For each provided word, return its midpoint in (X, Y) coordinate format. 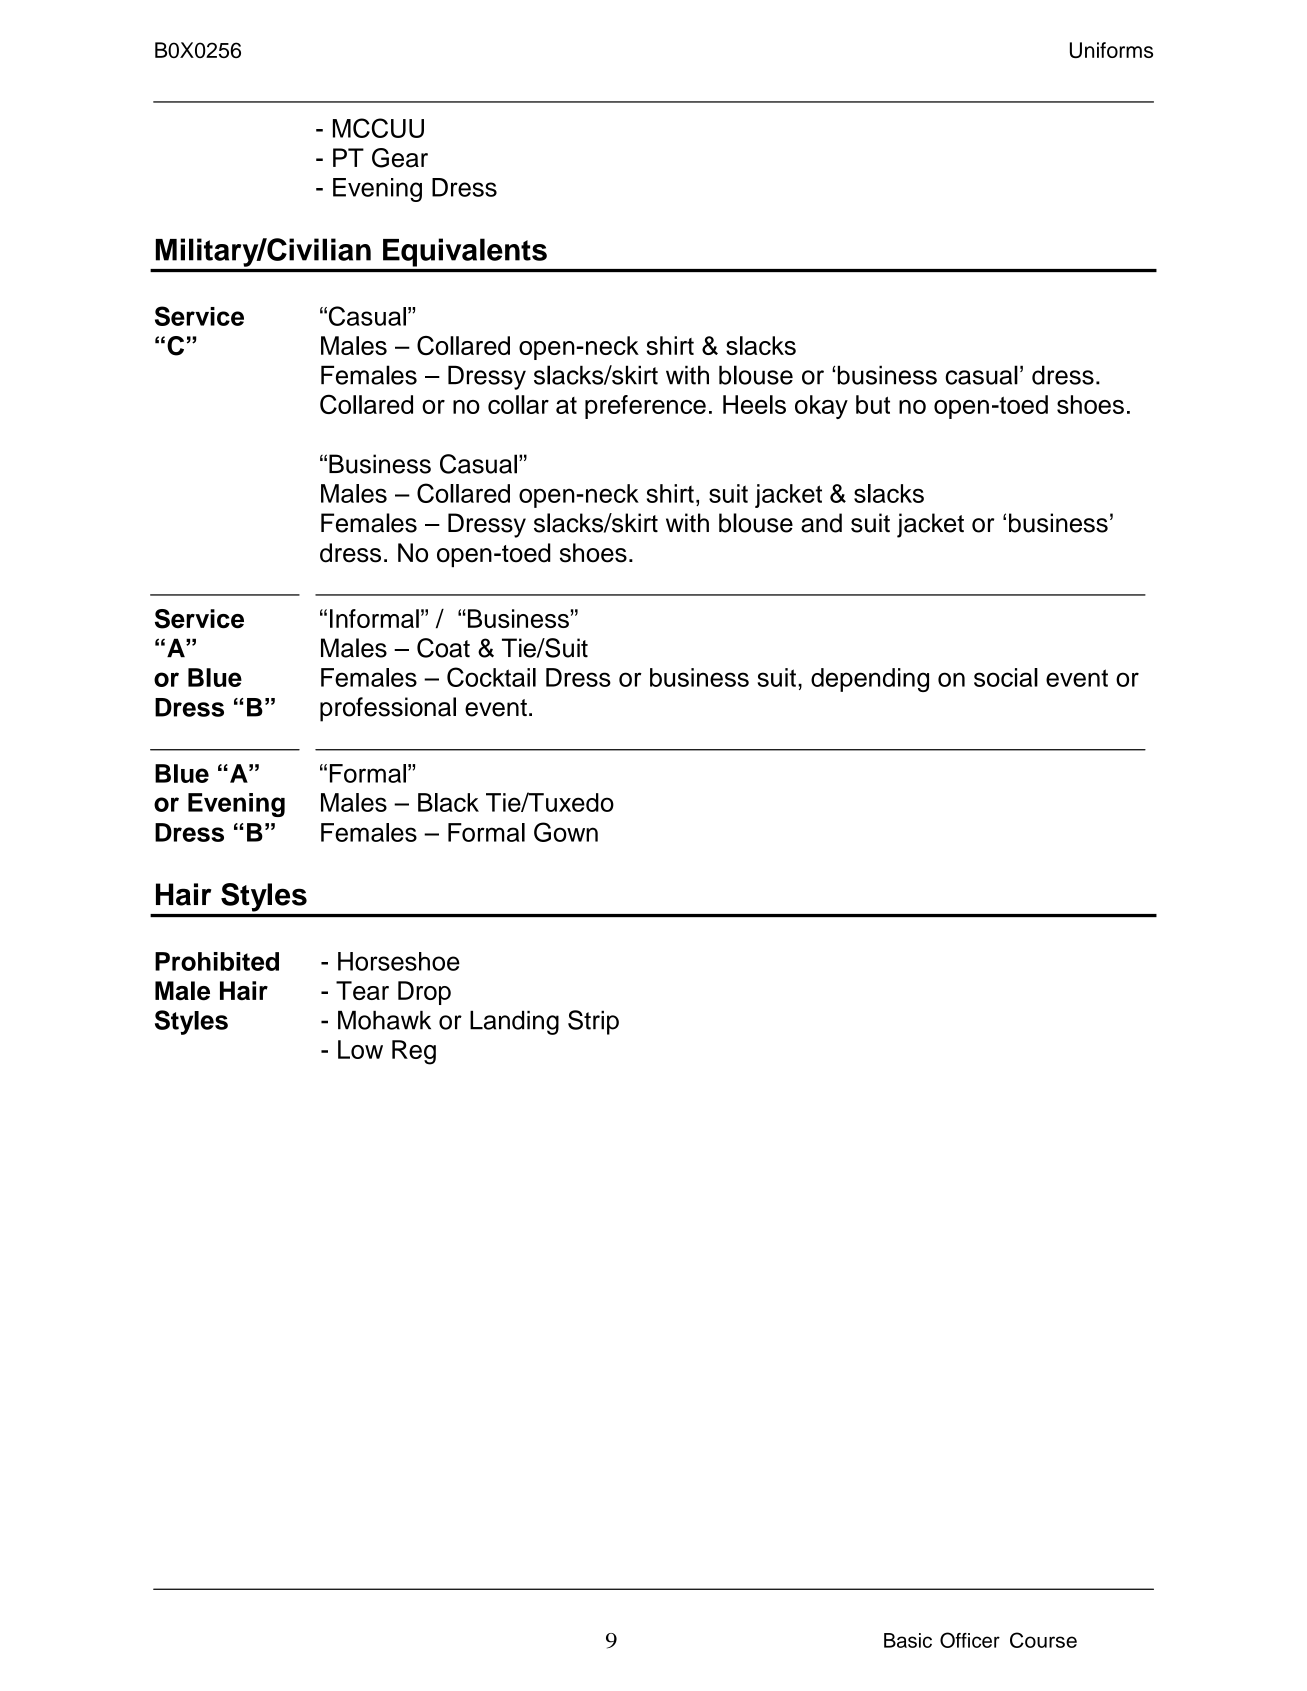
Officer (970, 1640)
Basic (908, 1640)
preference (645, 407)
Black (448, 802)
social (1006, 677)
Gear (400, 158)
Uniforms (1111, 50)
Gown (566, 832)
